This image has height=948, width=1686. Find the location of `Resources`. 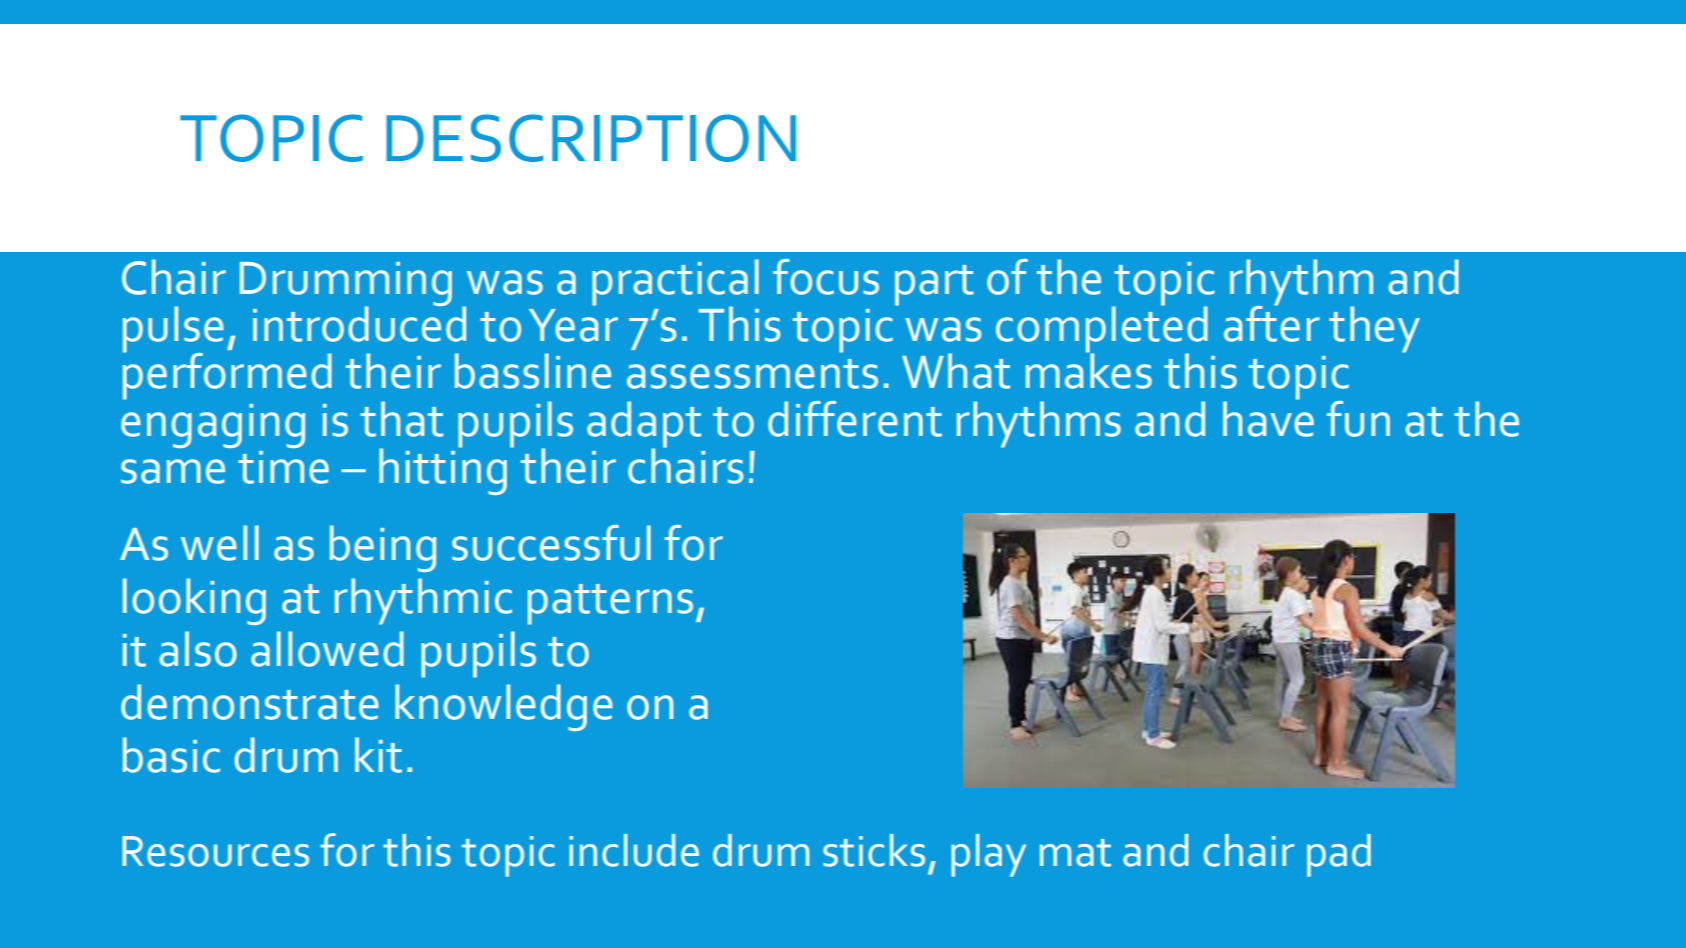

Resources is located at coordinates (215, 851).
